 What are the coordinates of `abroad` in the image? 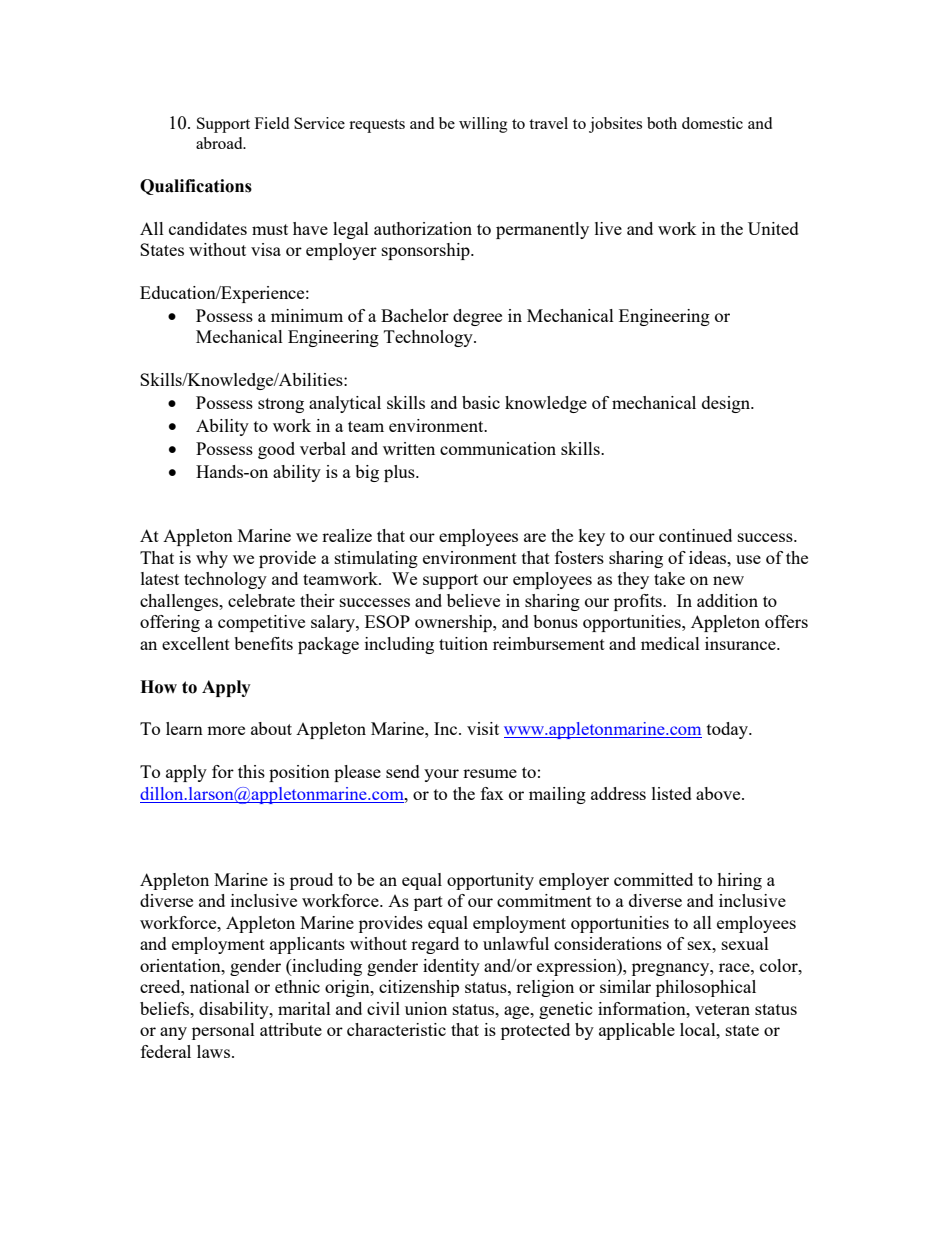 It's located at (220, 143).
